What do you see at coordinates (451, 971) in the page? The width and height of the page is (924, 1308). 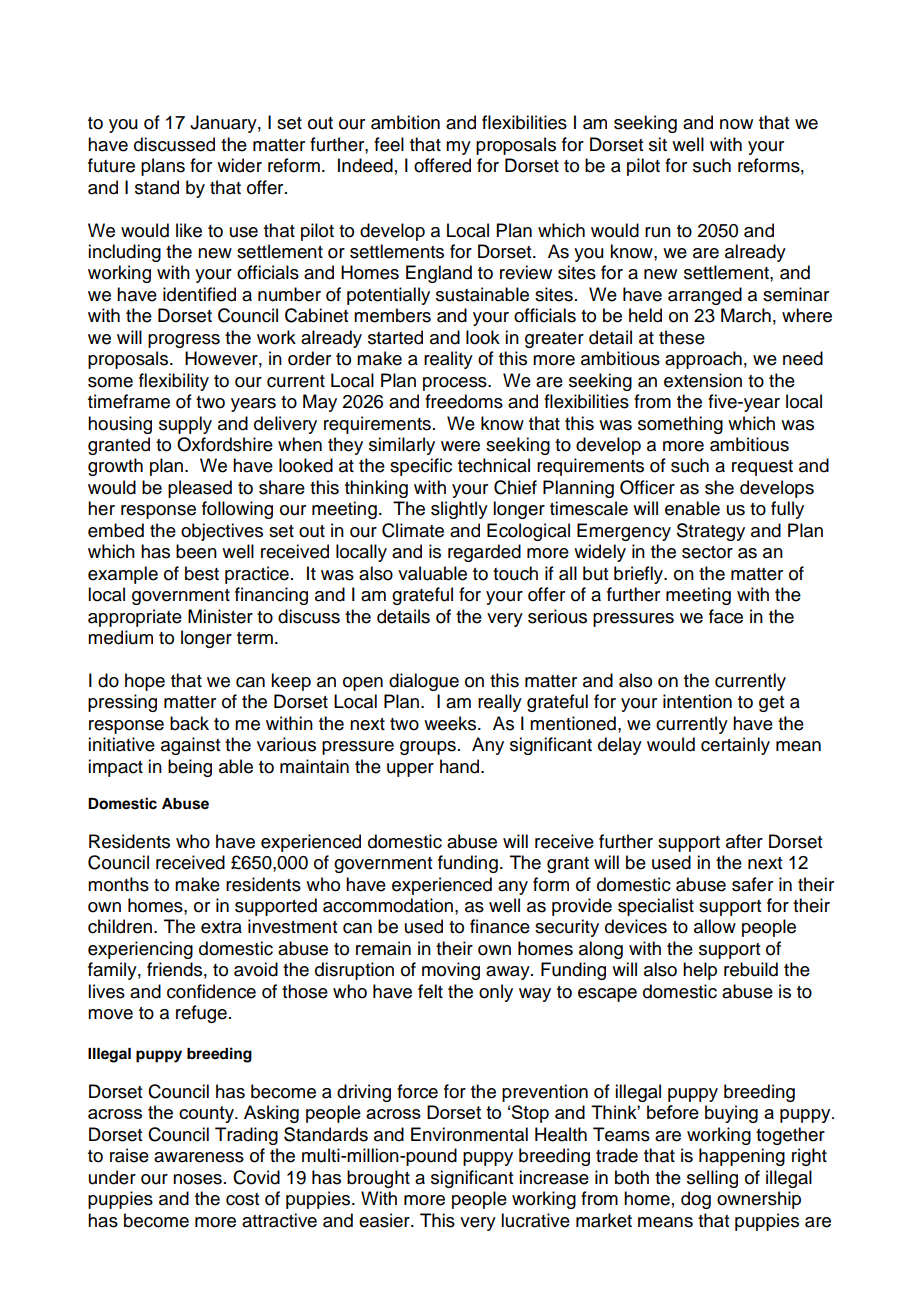 I see `moving` at bounding box center [451, 971].
